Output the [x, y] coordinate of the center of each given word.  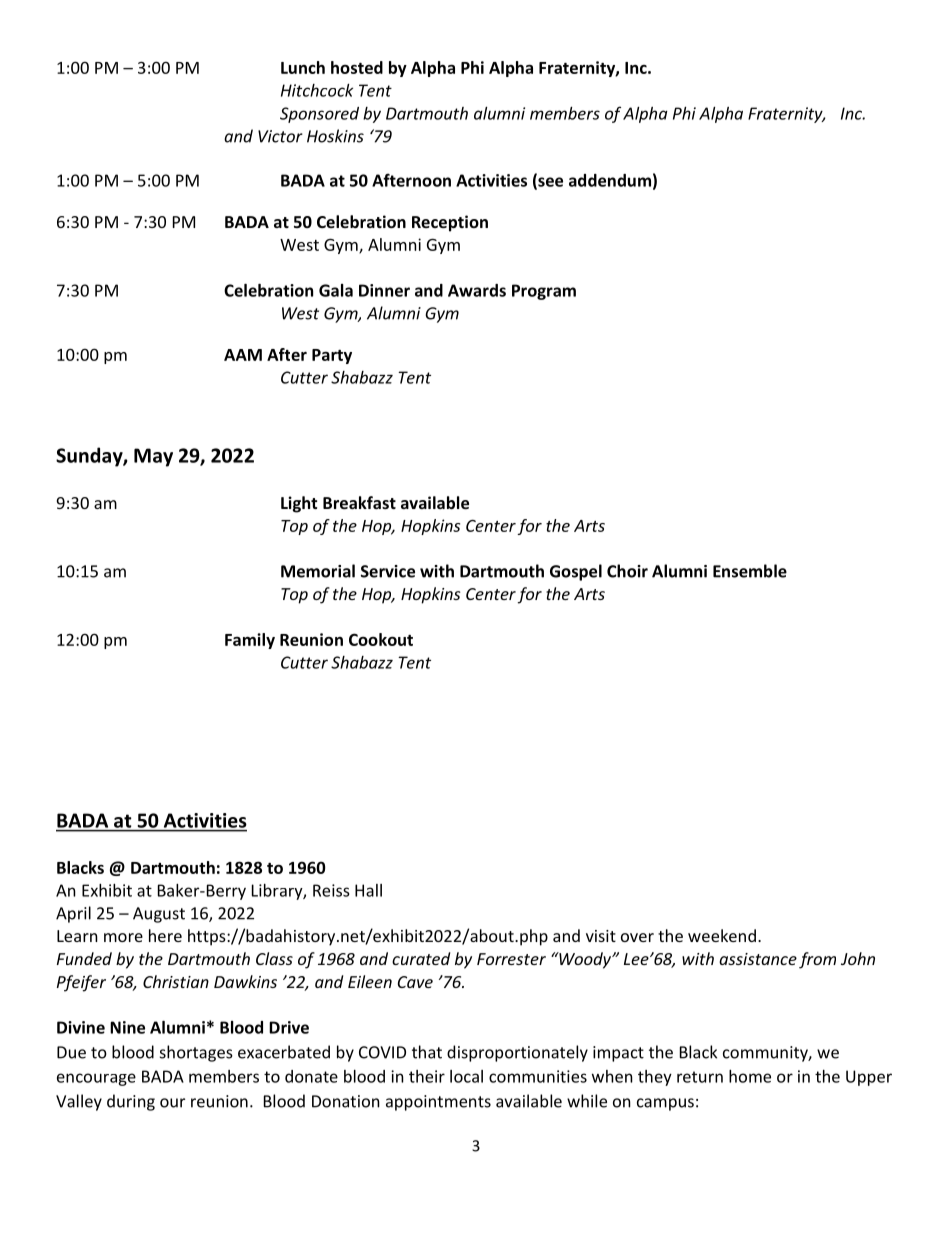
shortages [196, 1053]
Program [544, 292]
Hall [368, 890]
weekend [722, 935]
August [159, 915]
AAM [243, 355]
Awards [477, 290]
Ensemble [750, 571]
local [466, 1076]
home [750, 1076]
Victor [280, 136]
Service [388, 571]
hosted [357, 67]
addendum [610, 180]
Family [250, 641]
